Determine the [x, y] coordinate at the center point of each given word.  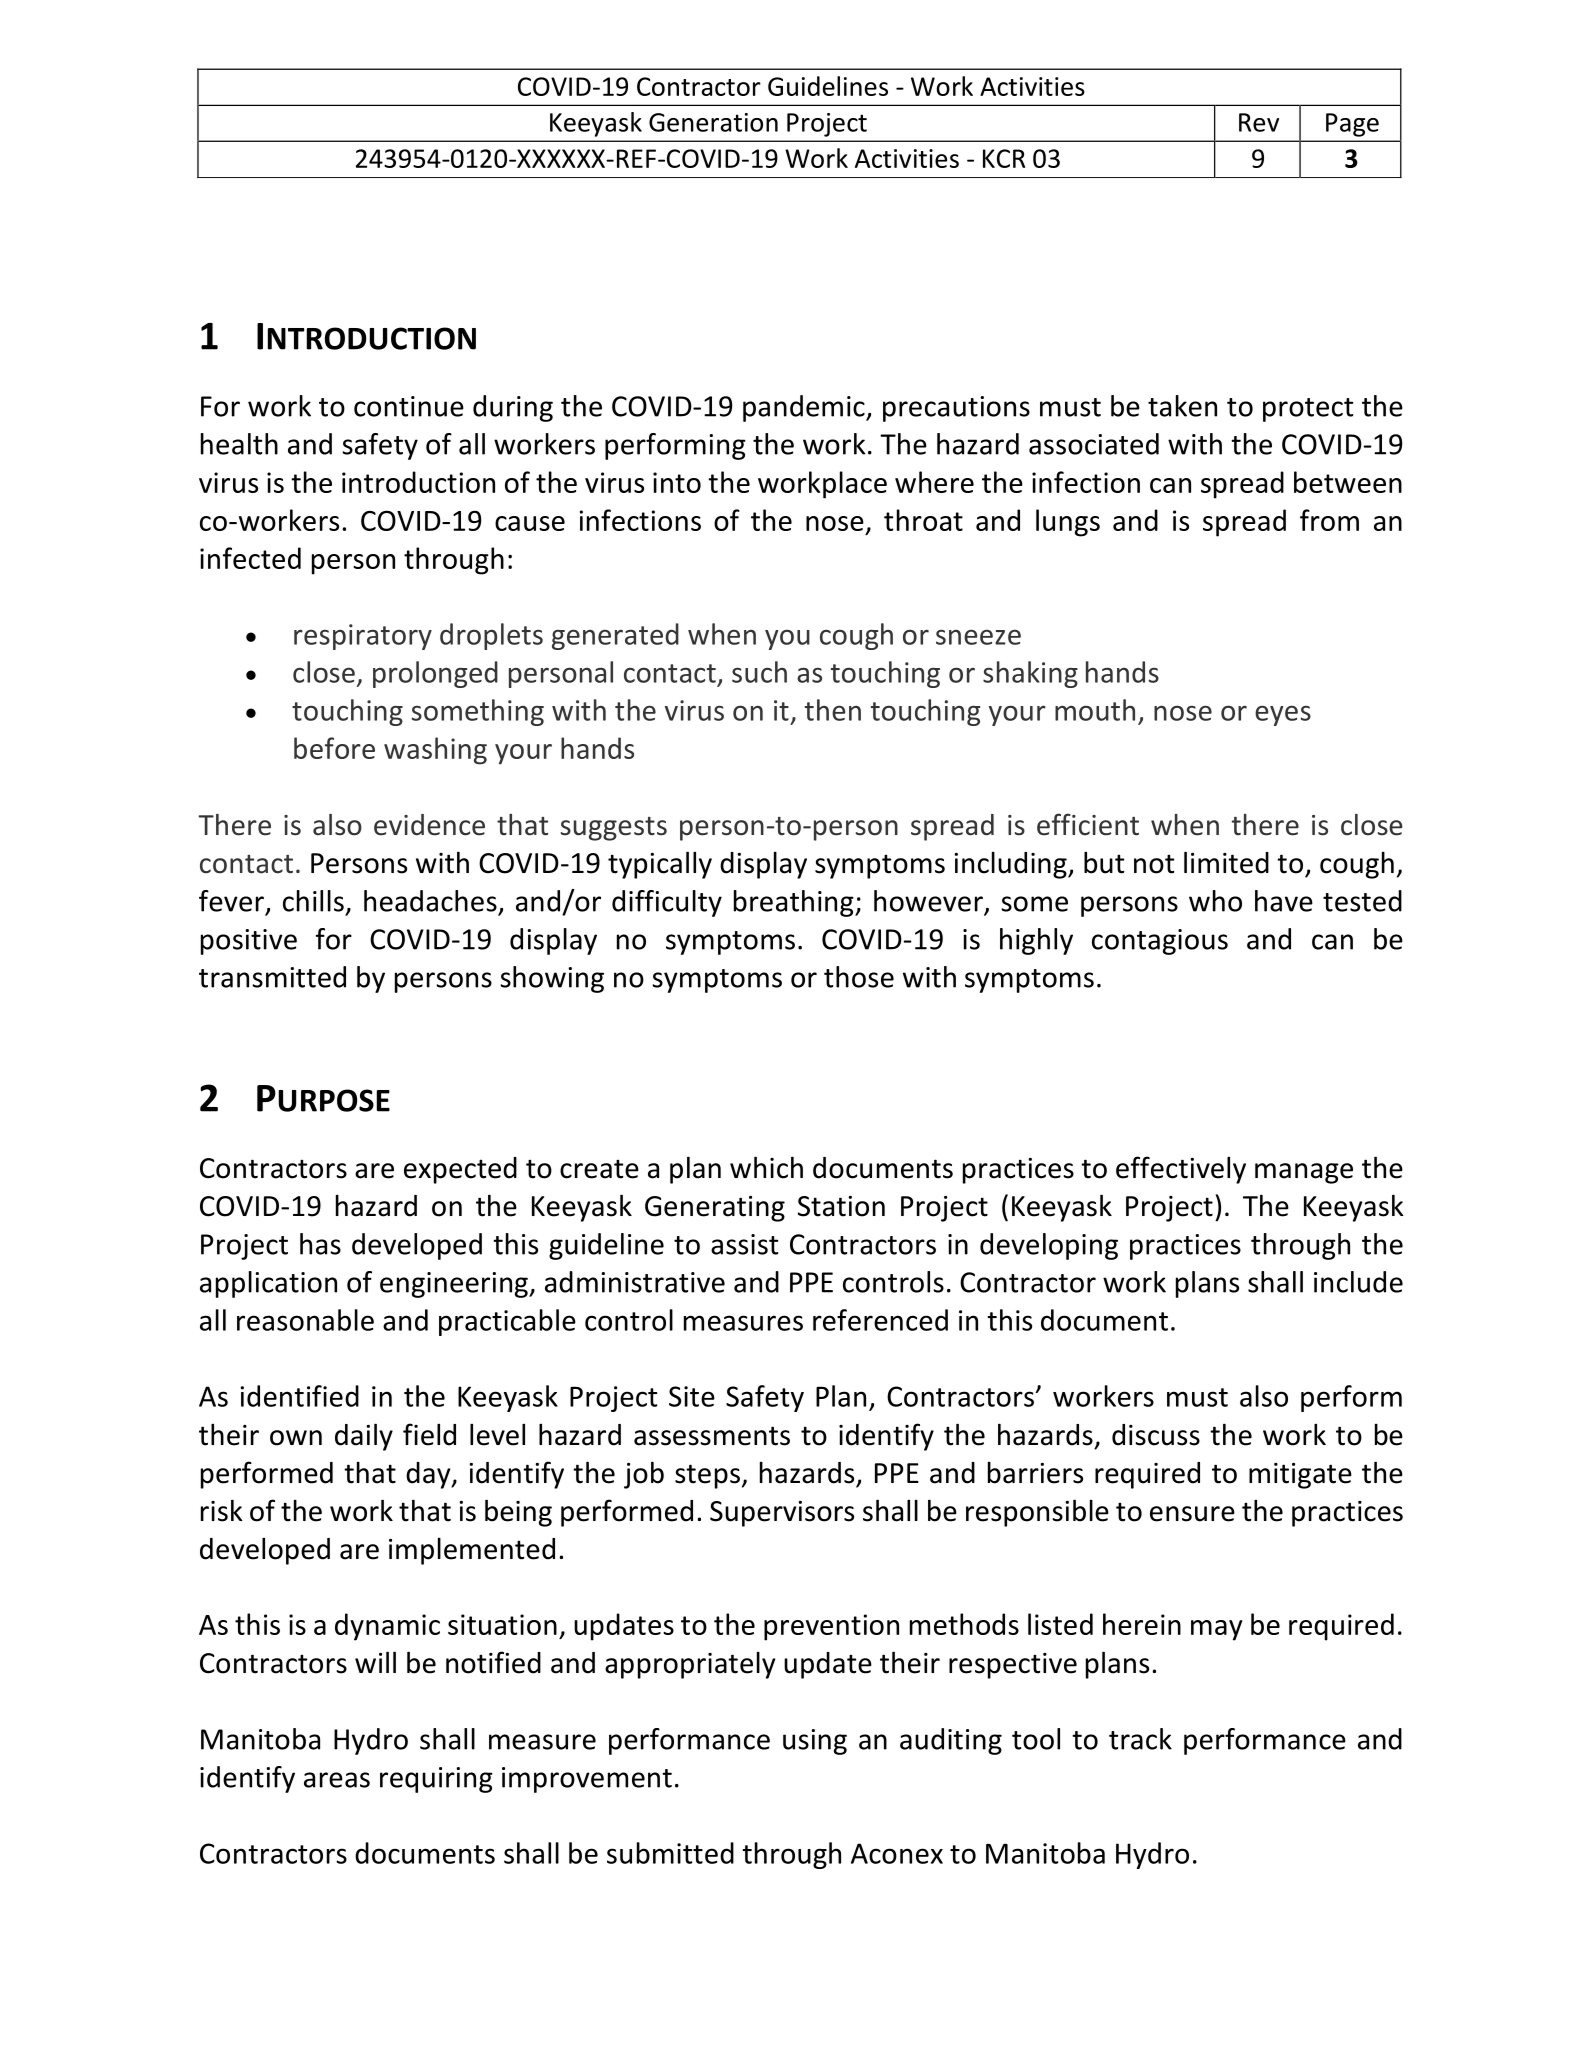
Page [1352, 125]
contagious [1160, 942]
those [859, 977]
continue [409, 406]
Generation [713, 122]
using [815, 1742]
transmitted [272, 977]
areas [337, 1780]
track [1140, 1739]
